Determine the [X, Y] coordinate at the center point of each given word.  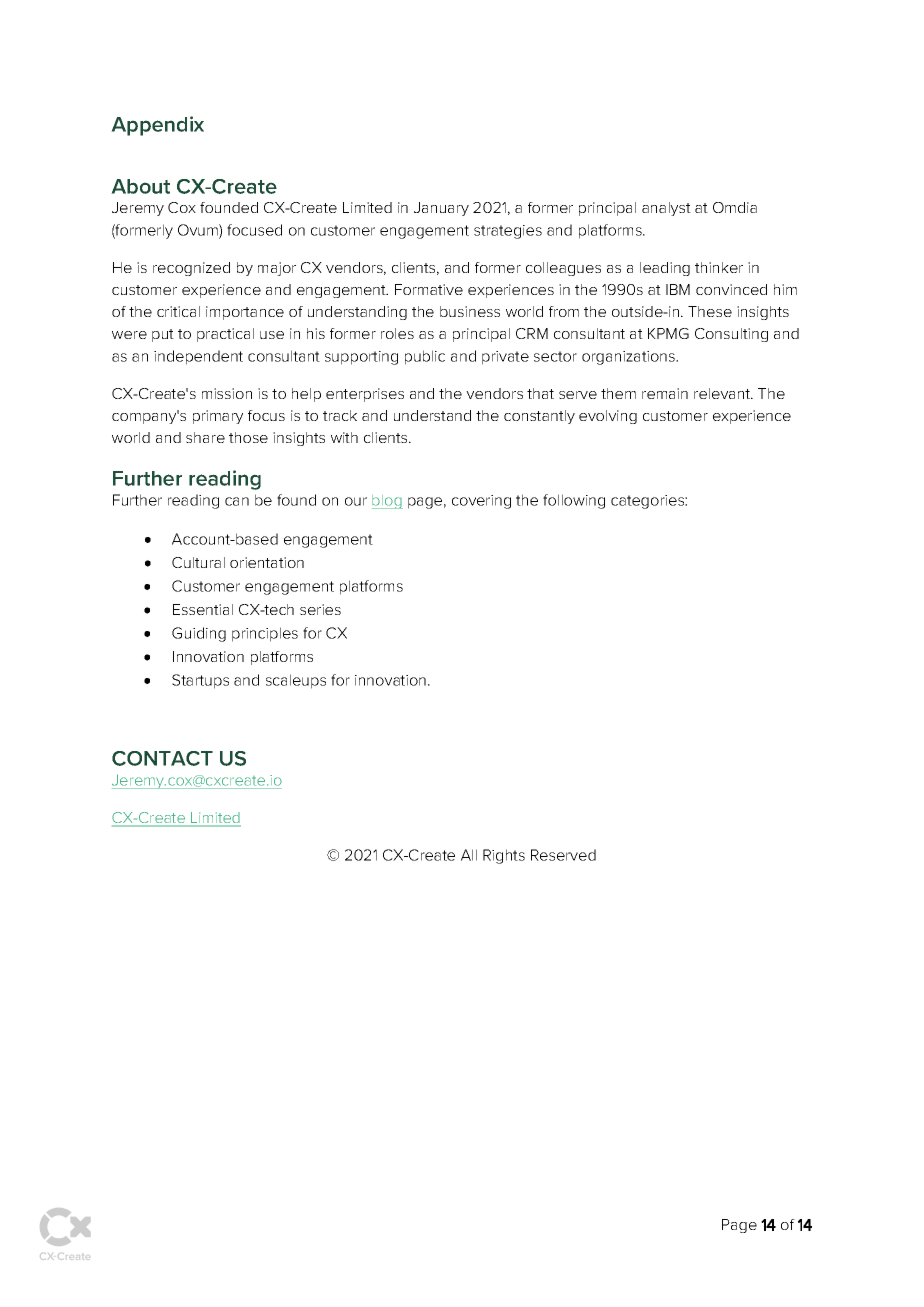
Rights [504, 856]
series [320, 609]
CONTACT [162, 758]
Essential [203, 609]
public [425, 357]
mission [227, 393]
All [469, 855]
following [574, 501]
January [441, 209]
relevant [723, 393]
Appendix [157, 126]
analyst [666, 209]
